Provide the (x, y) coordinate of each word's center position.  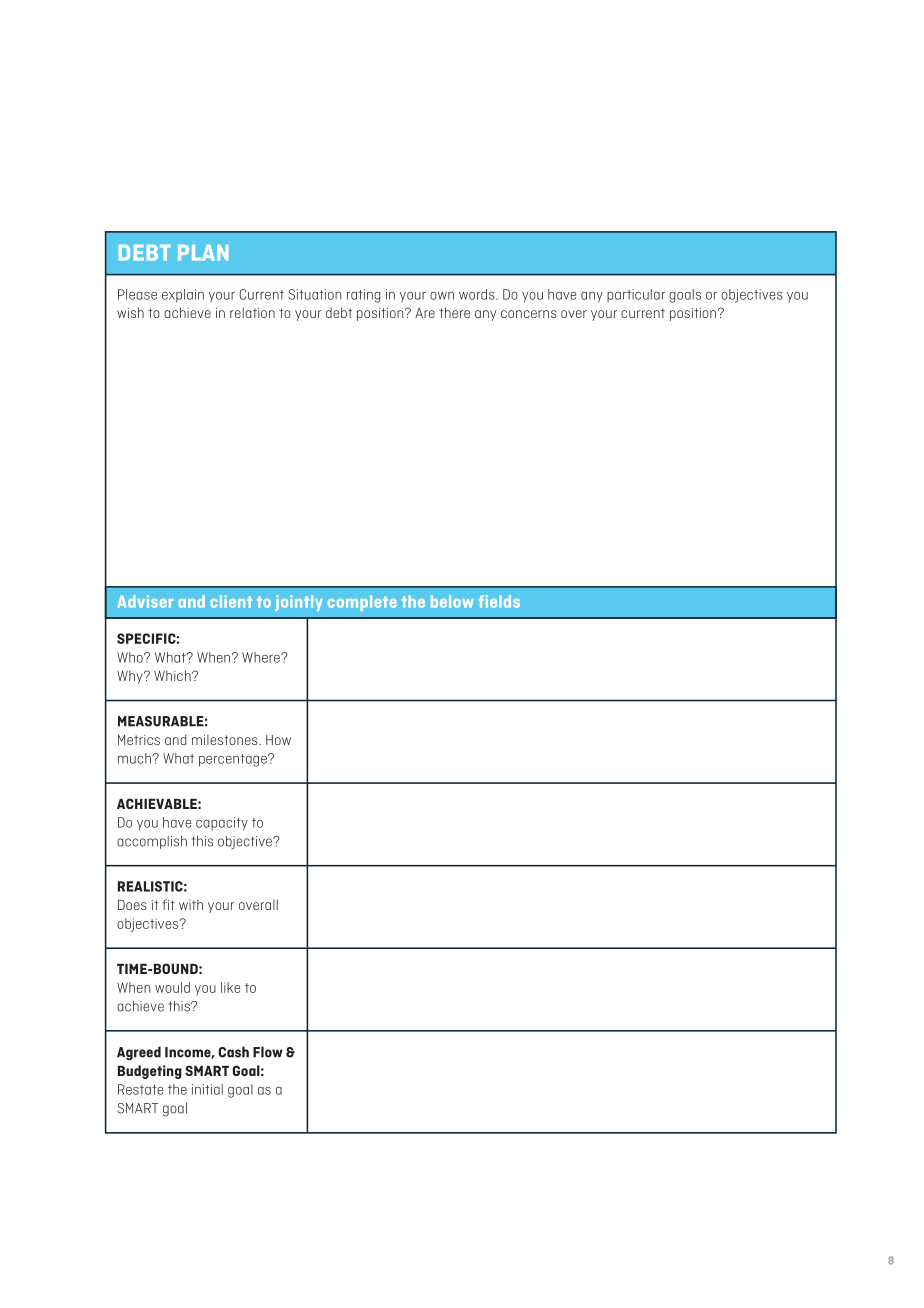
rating (364, 296)
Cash (234, 1052)
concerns (529, 314)
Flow (268, 1052)
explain (183, 296)
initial (207, 1089)
